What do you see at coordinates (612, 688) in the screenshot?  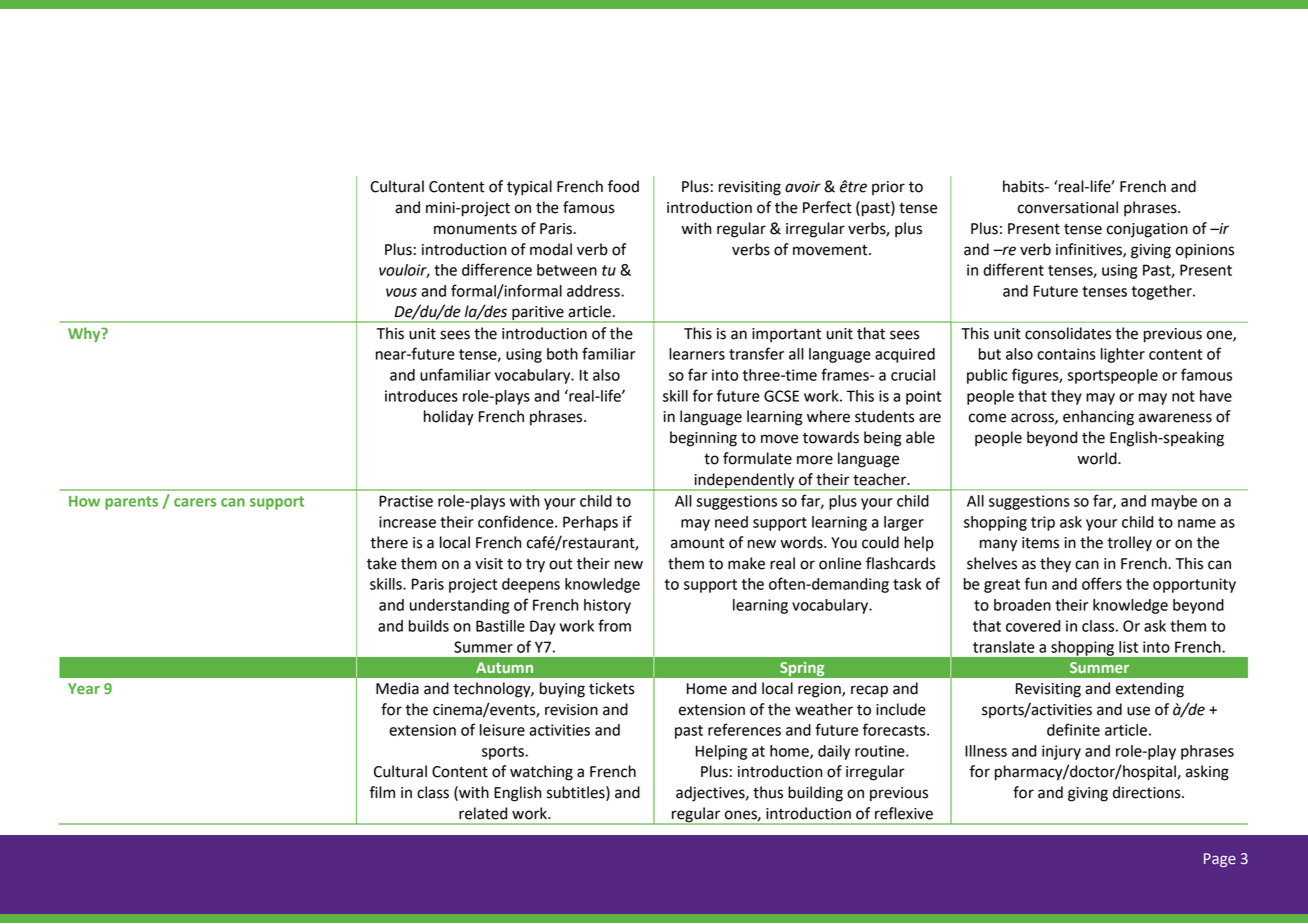 I see `tickets` at bounding box center [612, 688].
